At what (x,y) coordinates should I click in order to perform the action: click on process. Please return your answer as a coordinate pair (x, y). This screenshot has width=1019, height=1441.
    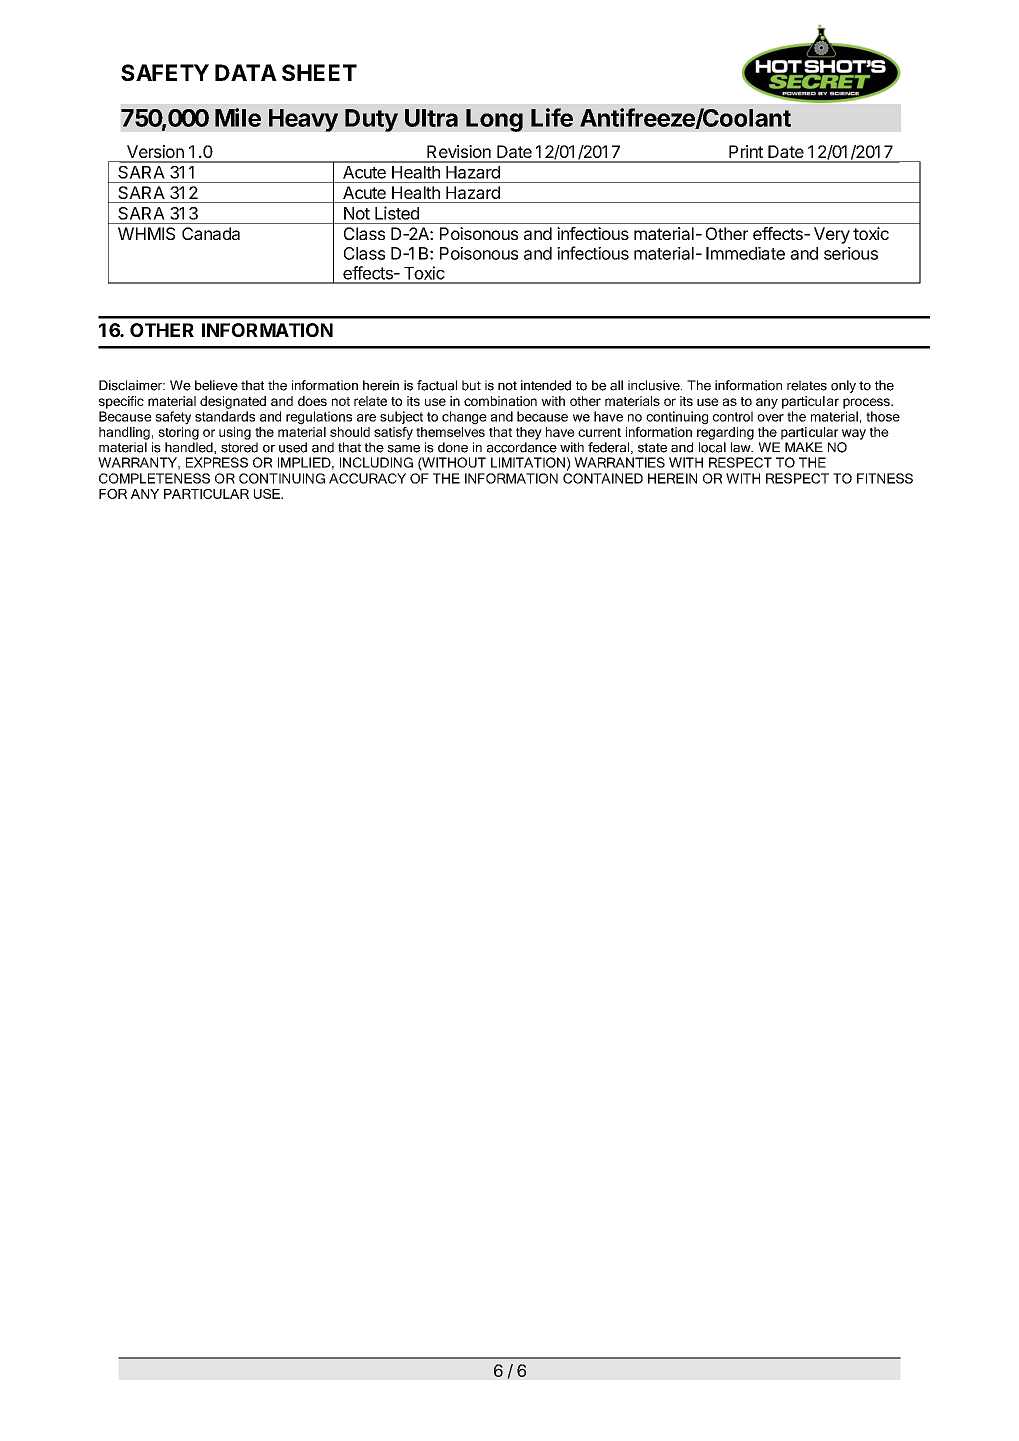
    Looking at the image, I should click on (867, 403).
